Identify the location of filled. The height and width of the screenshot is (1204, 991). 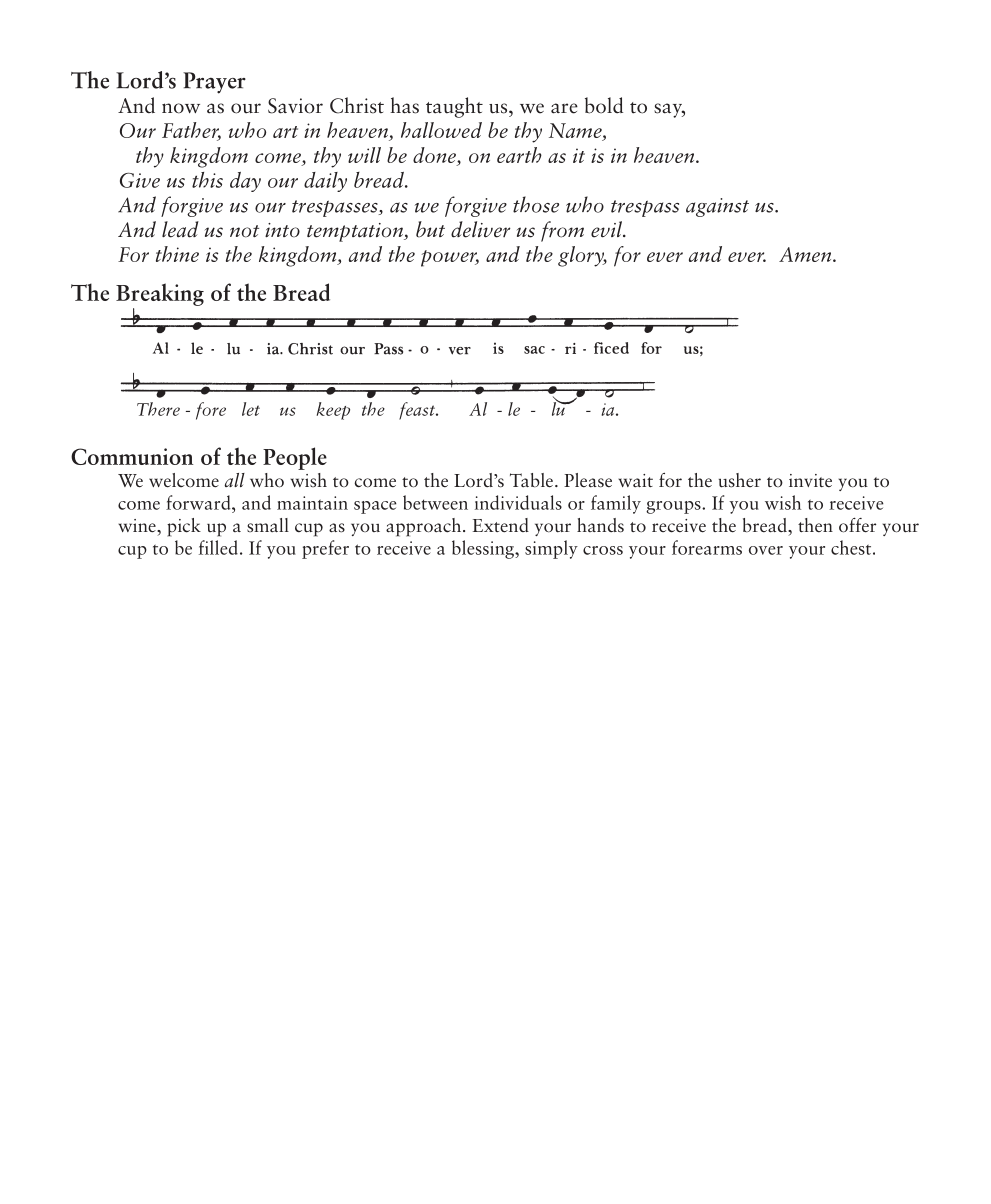
(218, 547).
